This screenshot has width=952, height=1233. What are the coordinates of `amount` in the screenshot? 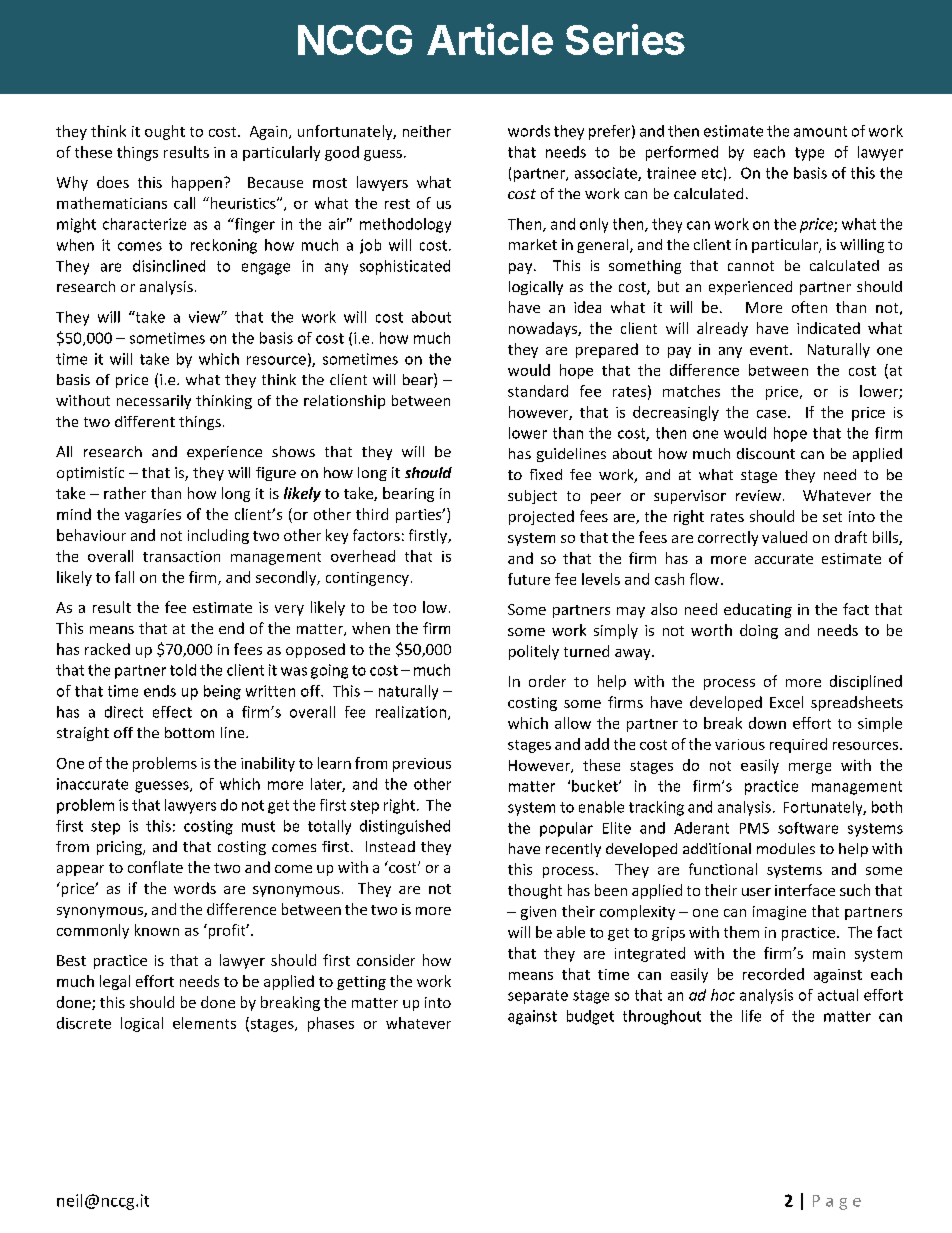 It's located at (820, 131).
